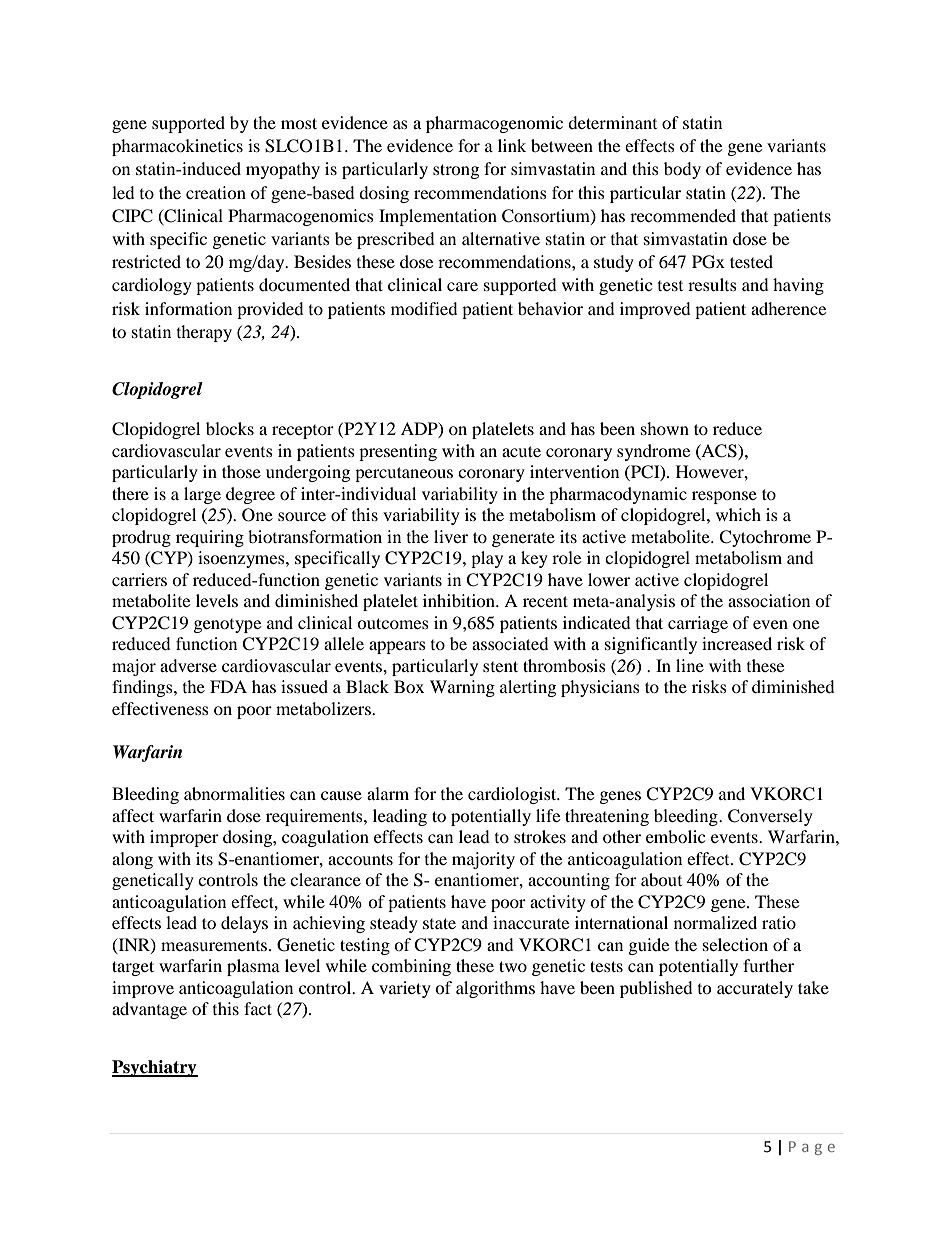 The height and width of the screenshot is (1233, 952). What do you see at coordinates (460, 600) in the screenshot?
I see `inhibition` at bounding box center [460, 600].
